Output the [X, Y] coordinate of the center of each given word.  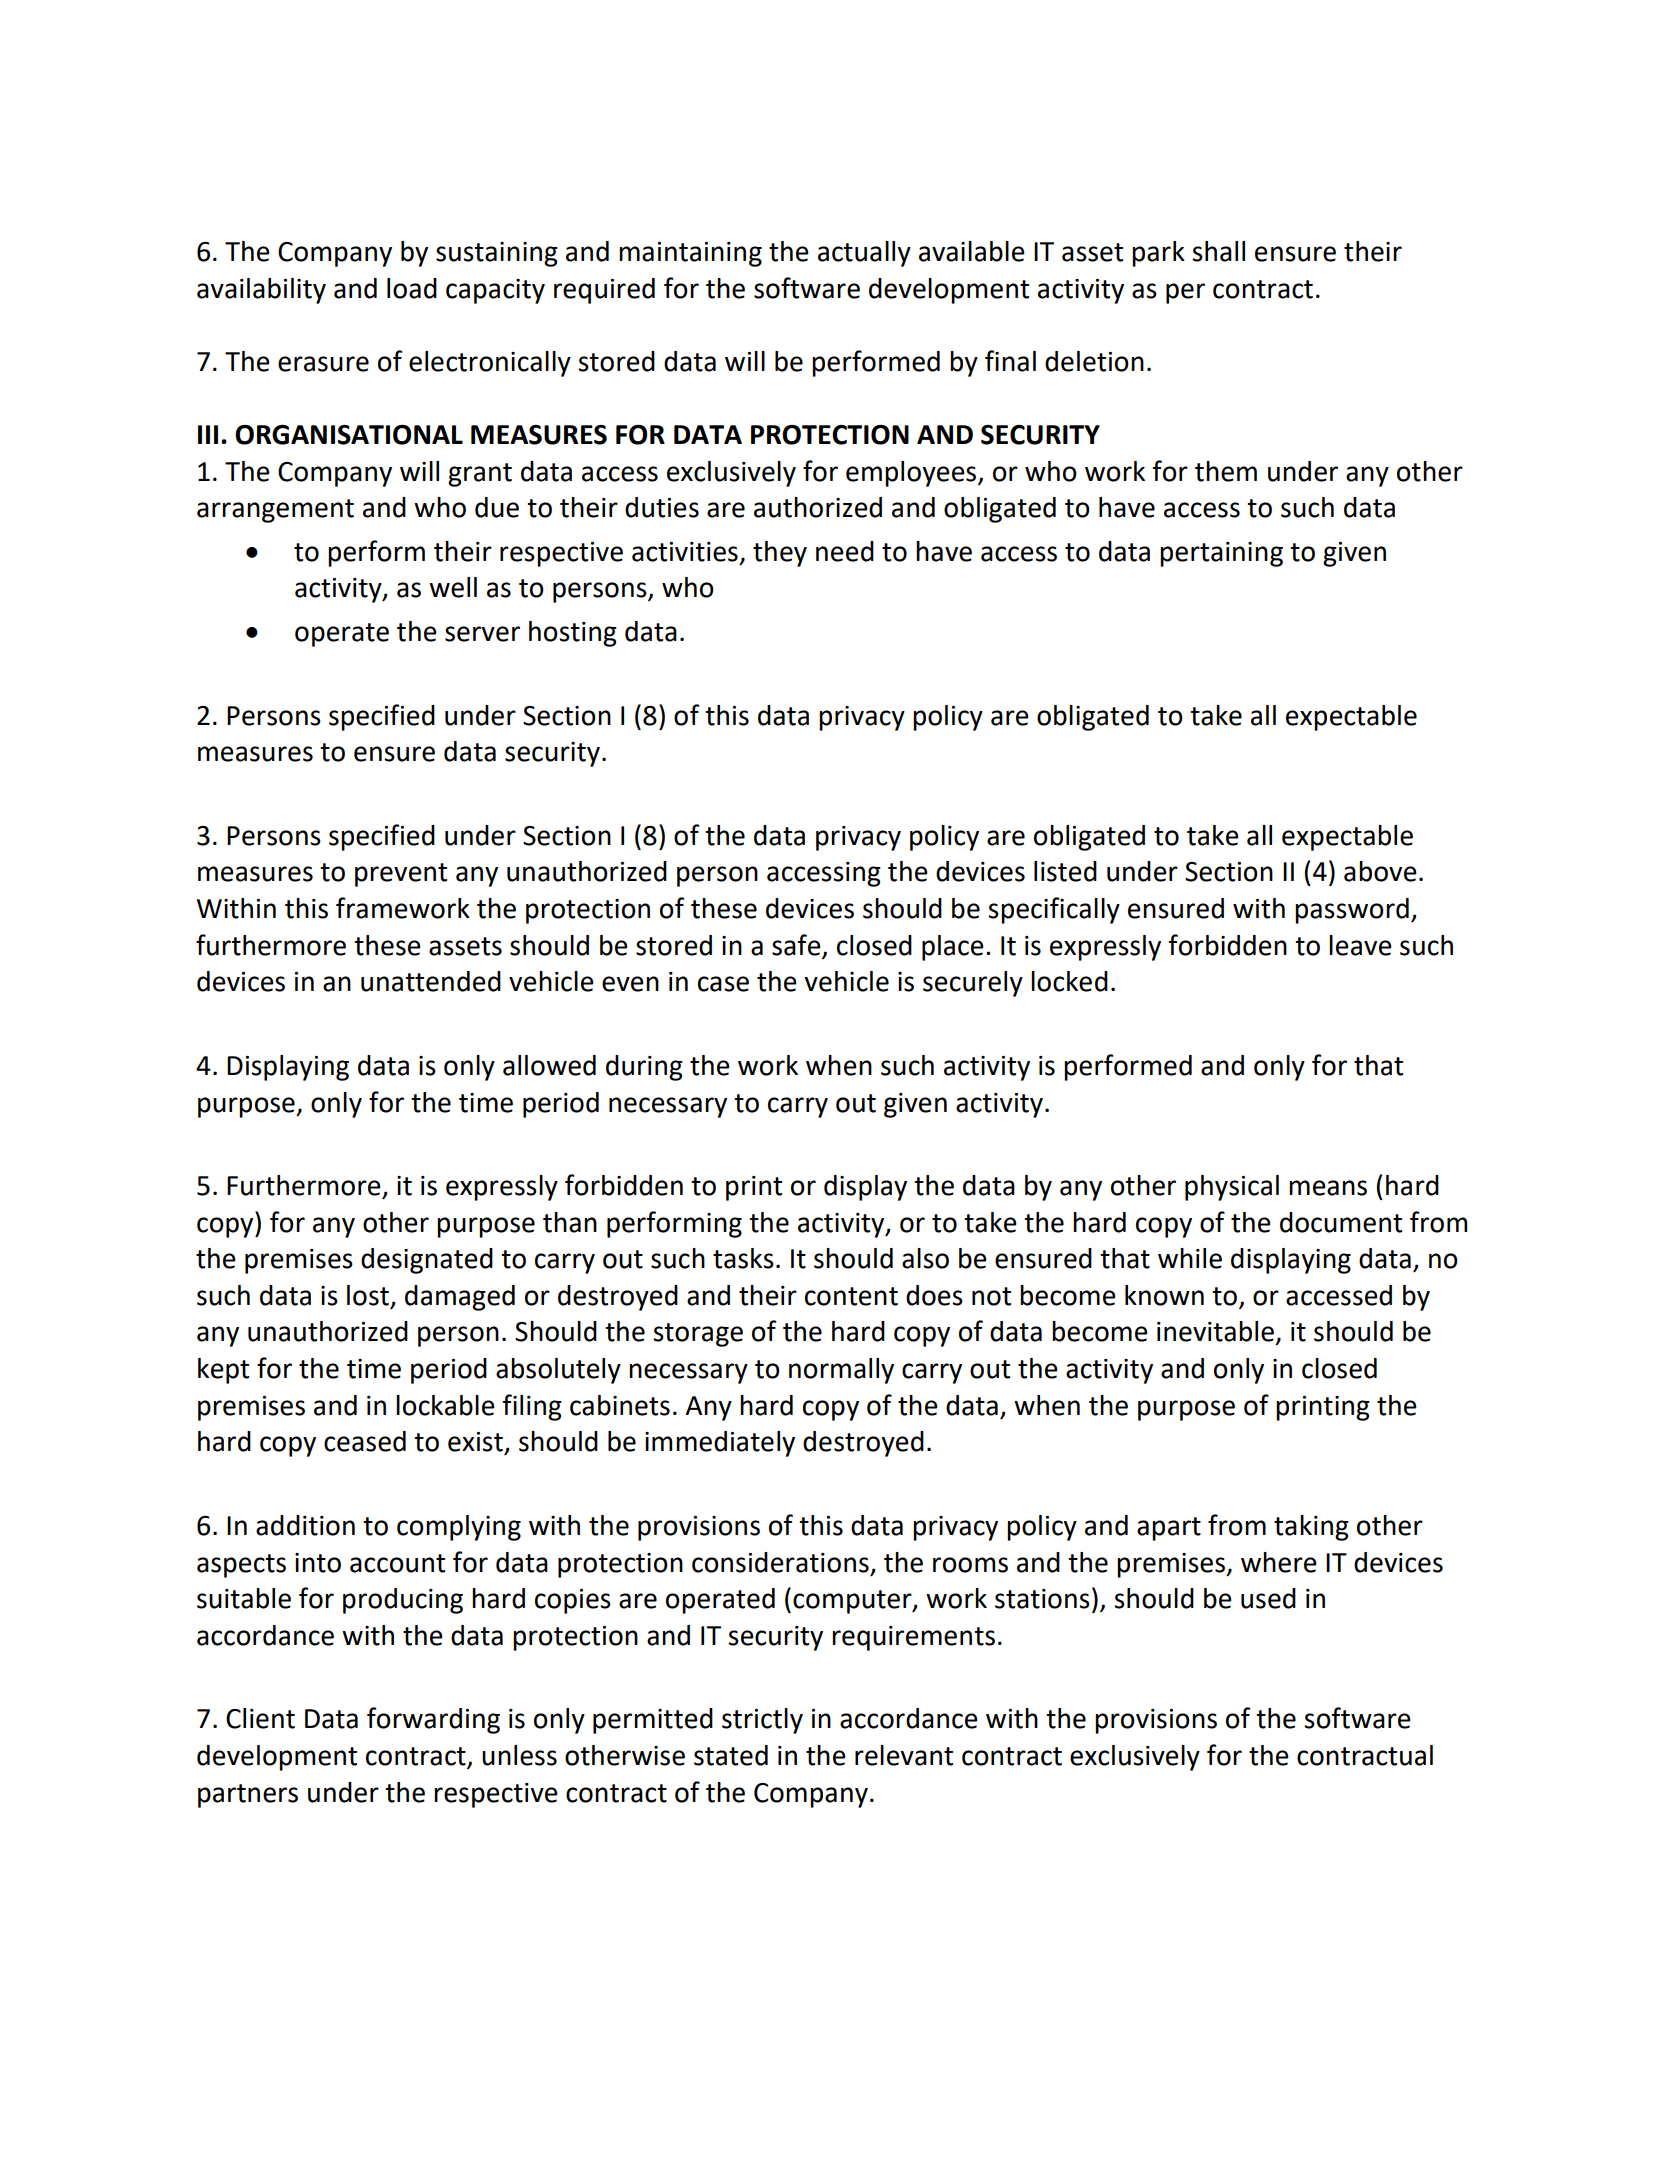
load [412, 288]
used [1268, 1598]
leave [1360, 945]
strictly [762, 1721]
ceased [365, 1441]
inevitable [1215, 1331]
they [780, 554]
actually [864, 254]
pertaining [1221, 554]
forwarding [433, 1720]
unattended [431, 981]
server [482, 634]
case [723, 984]
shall [1218, 251]
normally [841, 1371]
